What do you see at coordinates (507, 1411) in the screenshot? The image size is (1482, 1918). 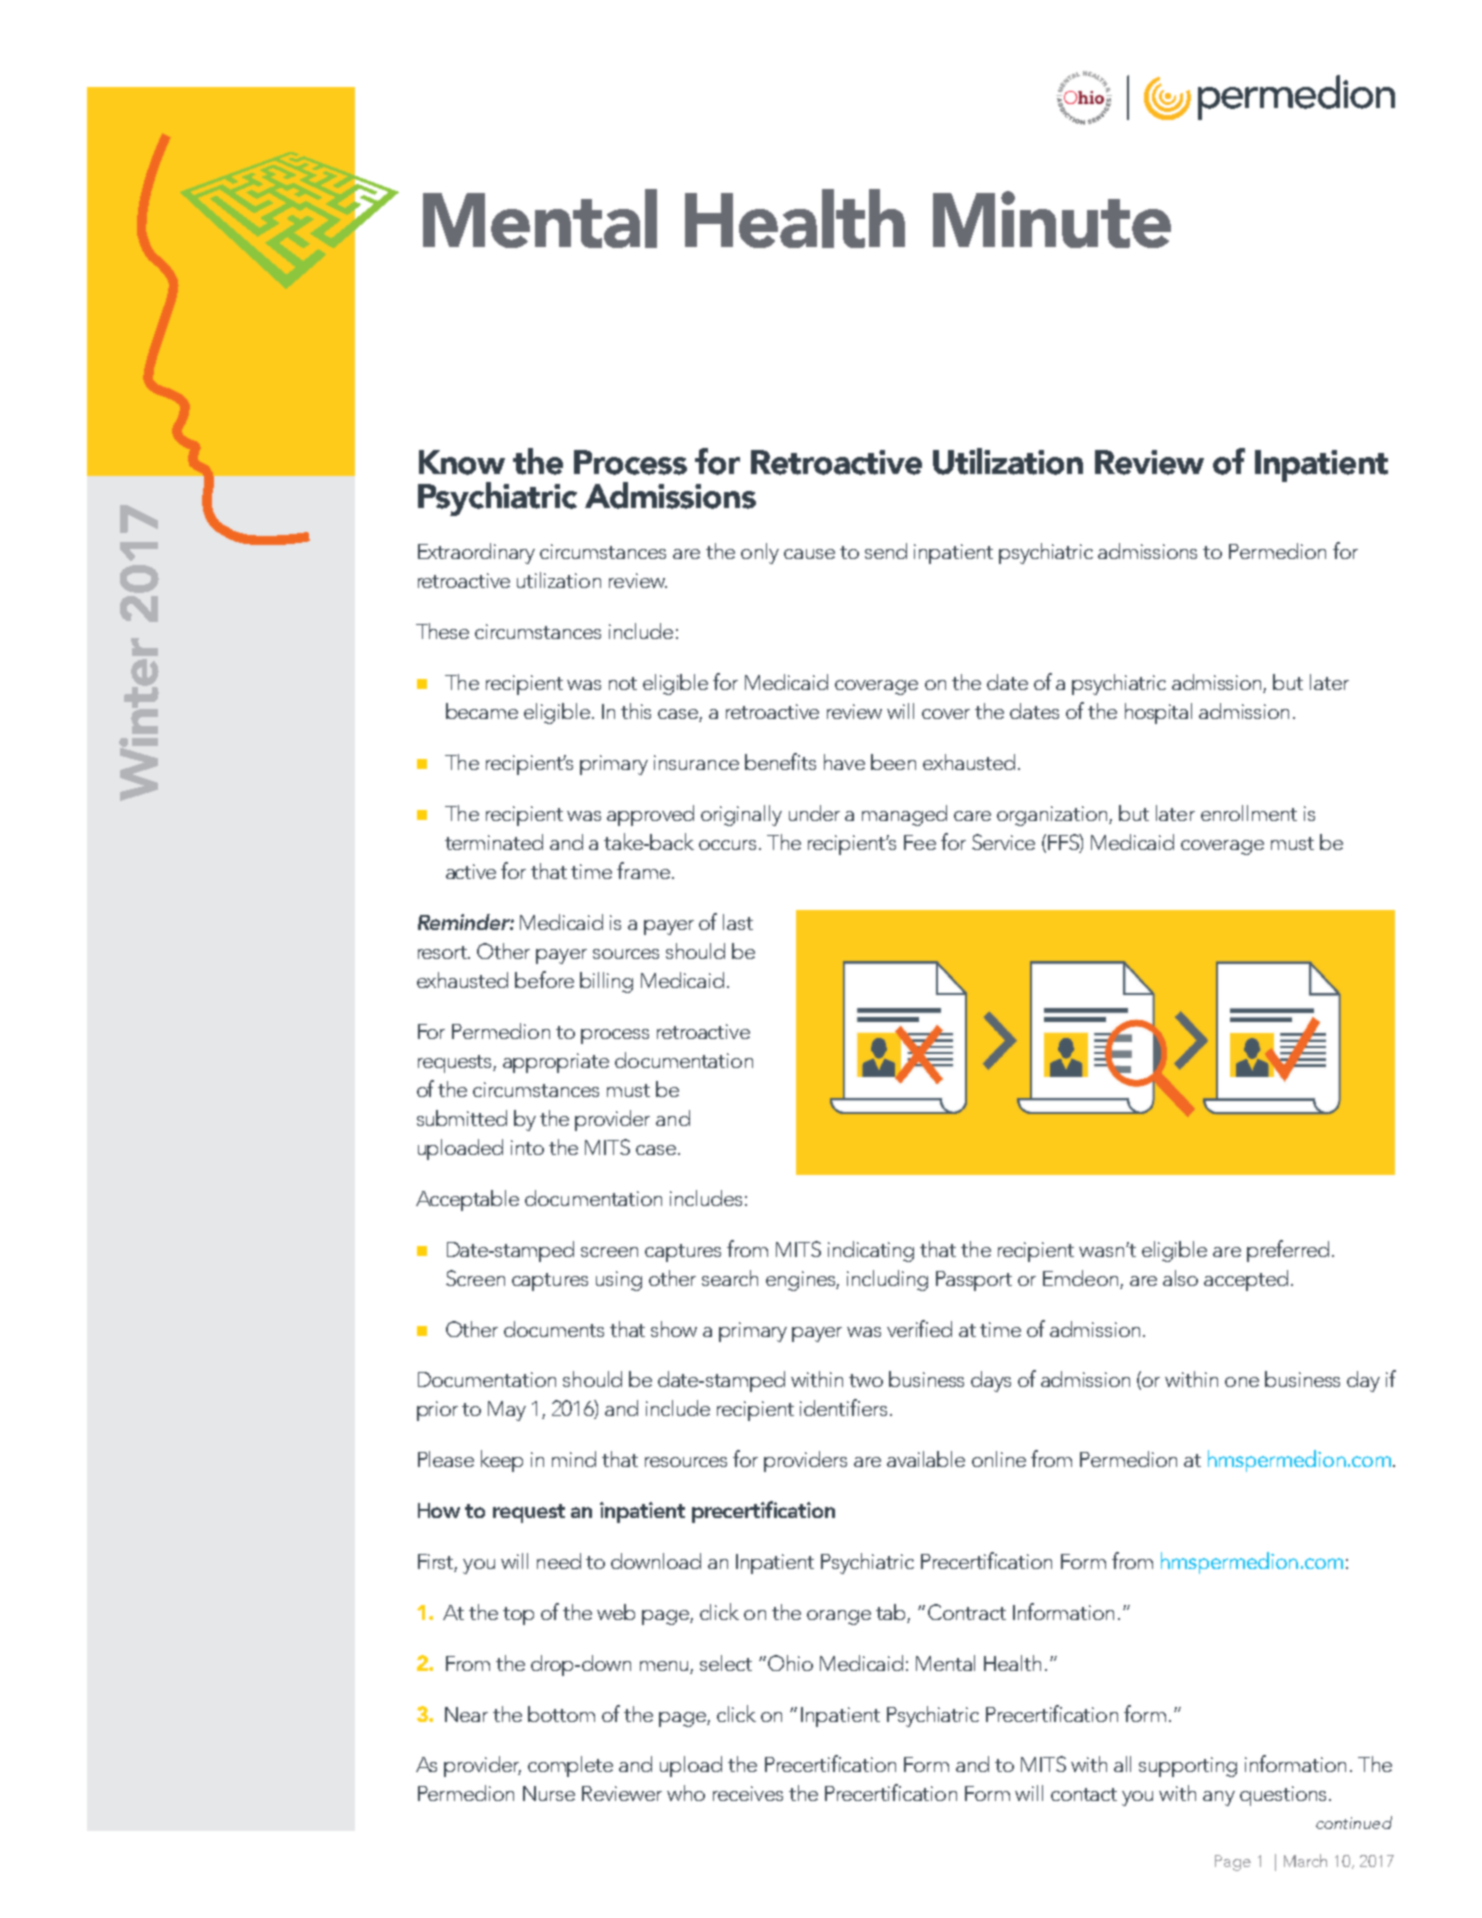 I see `May` at bounding box center [507, 1411].
